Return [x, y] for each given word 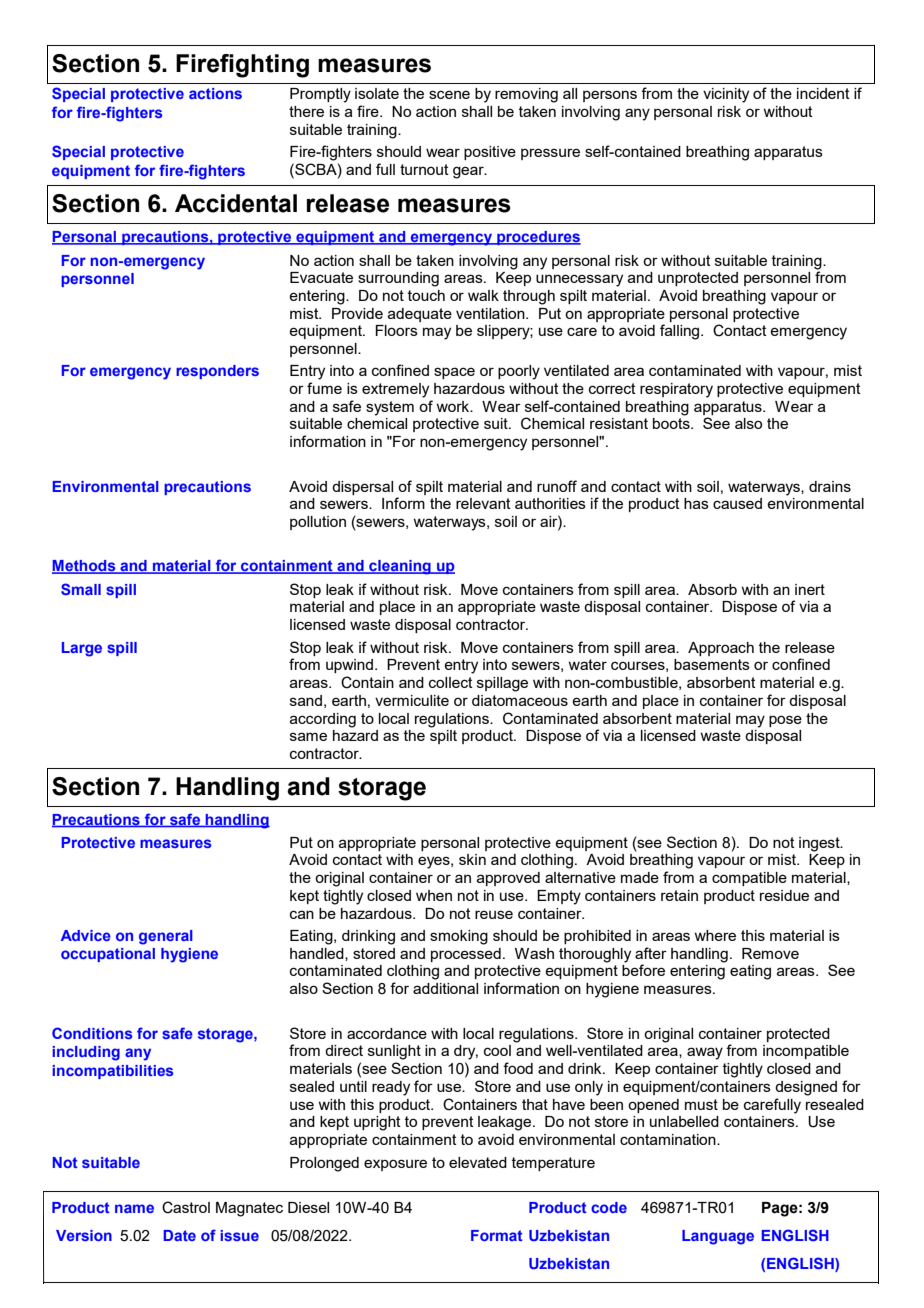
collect [451, 682]
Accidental [236, 203]
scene [449, 94]
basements [712, 664]
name [134, 1208]
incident [823, 93]
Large [82, 649]
